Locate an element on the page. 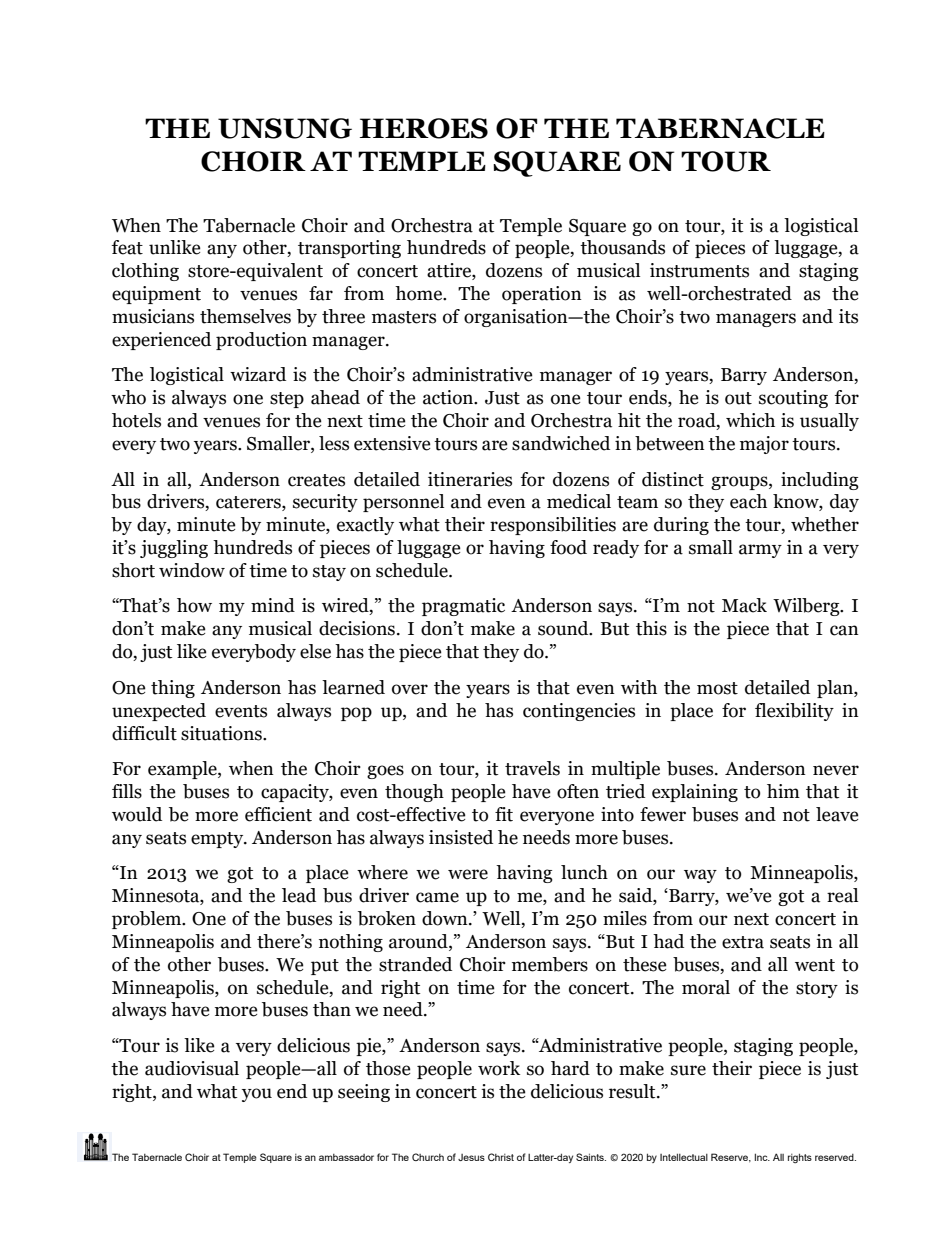 The height and width of the document is (1233, 952). Mack is located at coordinates (744, 605).
